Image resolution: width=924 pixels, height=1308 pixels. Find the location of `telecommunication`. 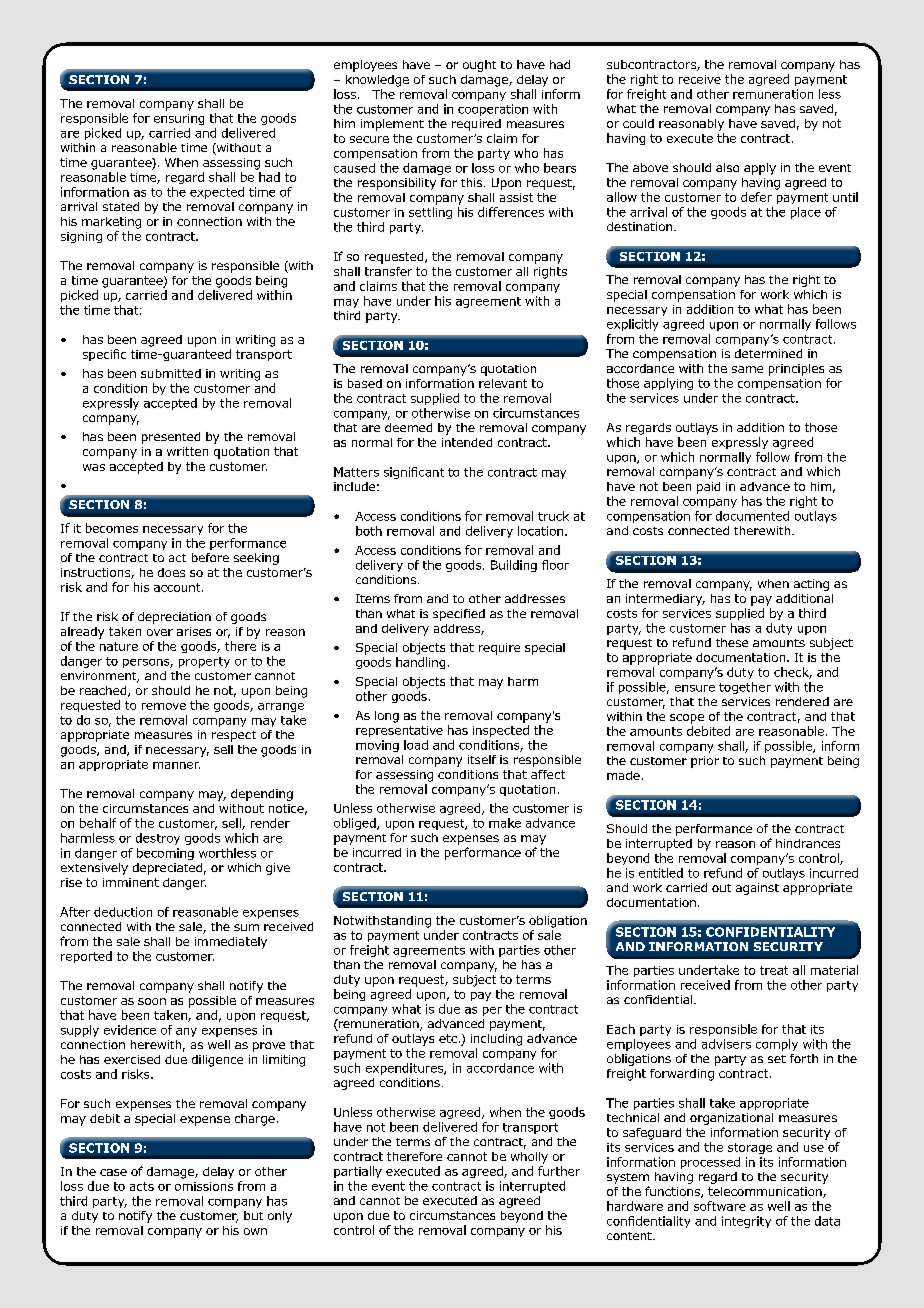

telecommunication is located at coordinates (766, 1192).
